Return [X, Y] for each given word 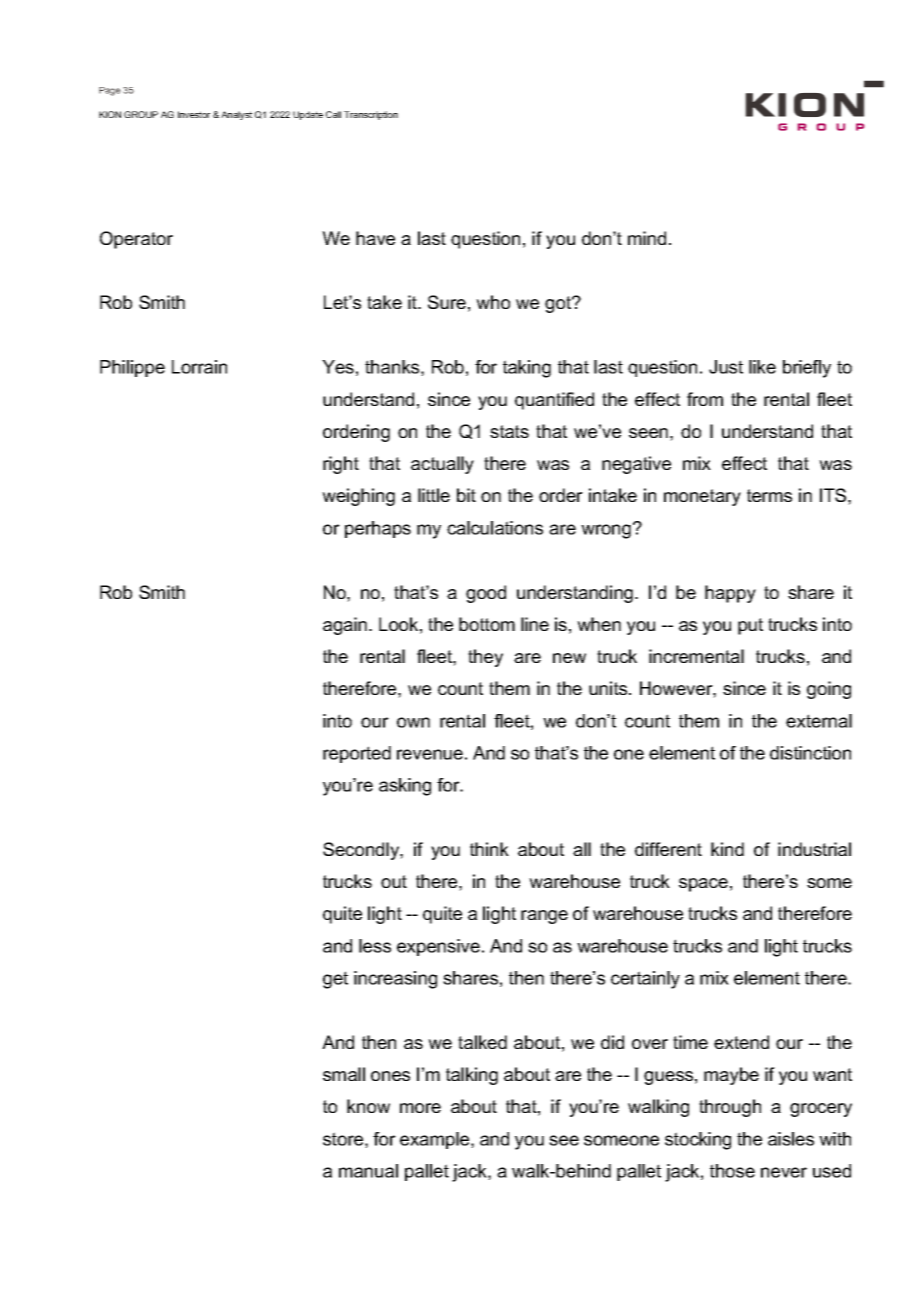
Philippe [132, 368]
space [703, 885]
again [346, 626]
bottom [487, 624]
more [420, 1108]
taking [527, 369]
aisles [791, 1139]
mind [647, 238]
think [489, 849]
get [335, 980]
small [344, 1074]
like [762, 367]
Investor [194, 114]
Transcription [371, 115]
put [750, 626]
